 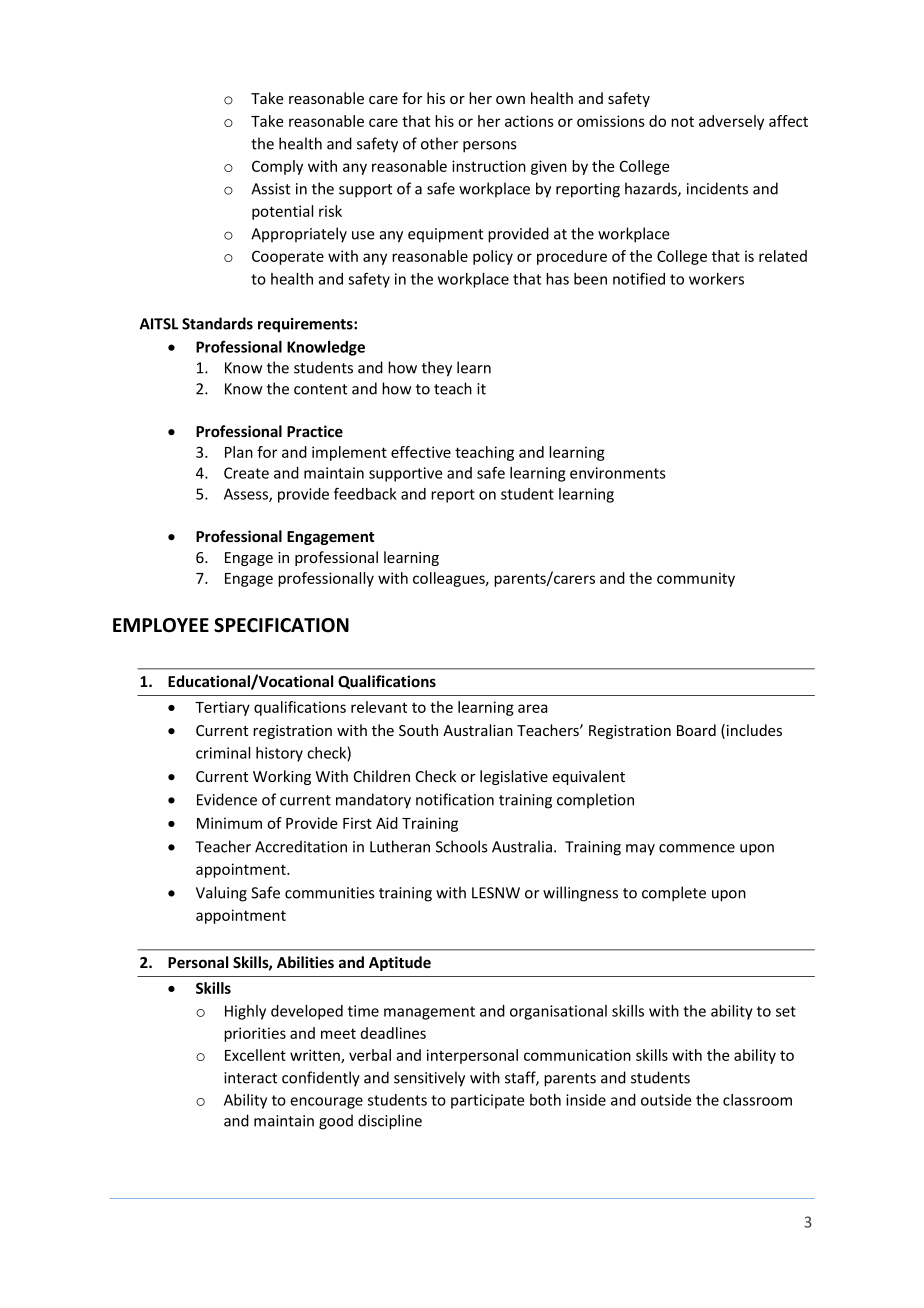 I want to click on community, so click(x=696, y=579).
